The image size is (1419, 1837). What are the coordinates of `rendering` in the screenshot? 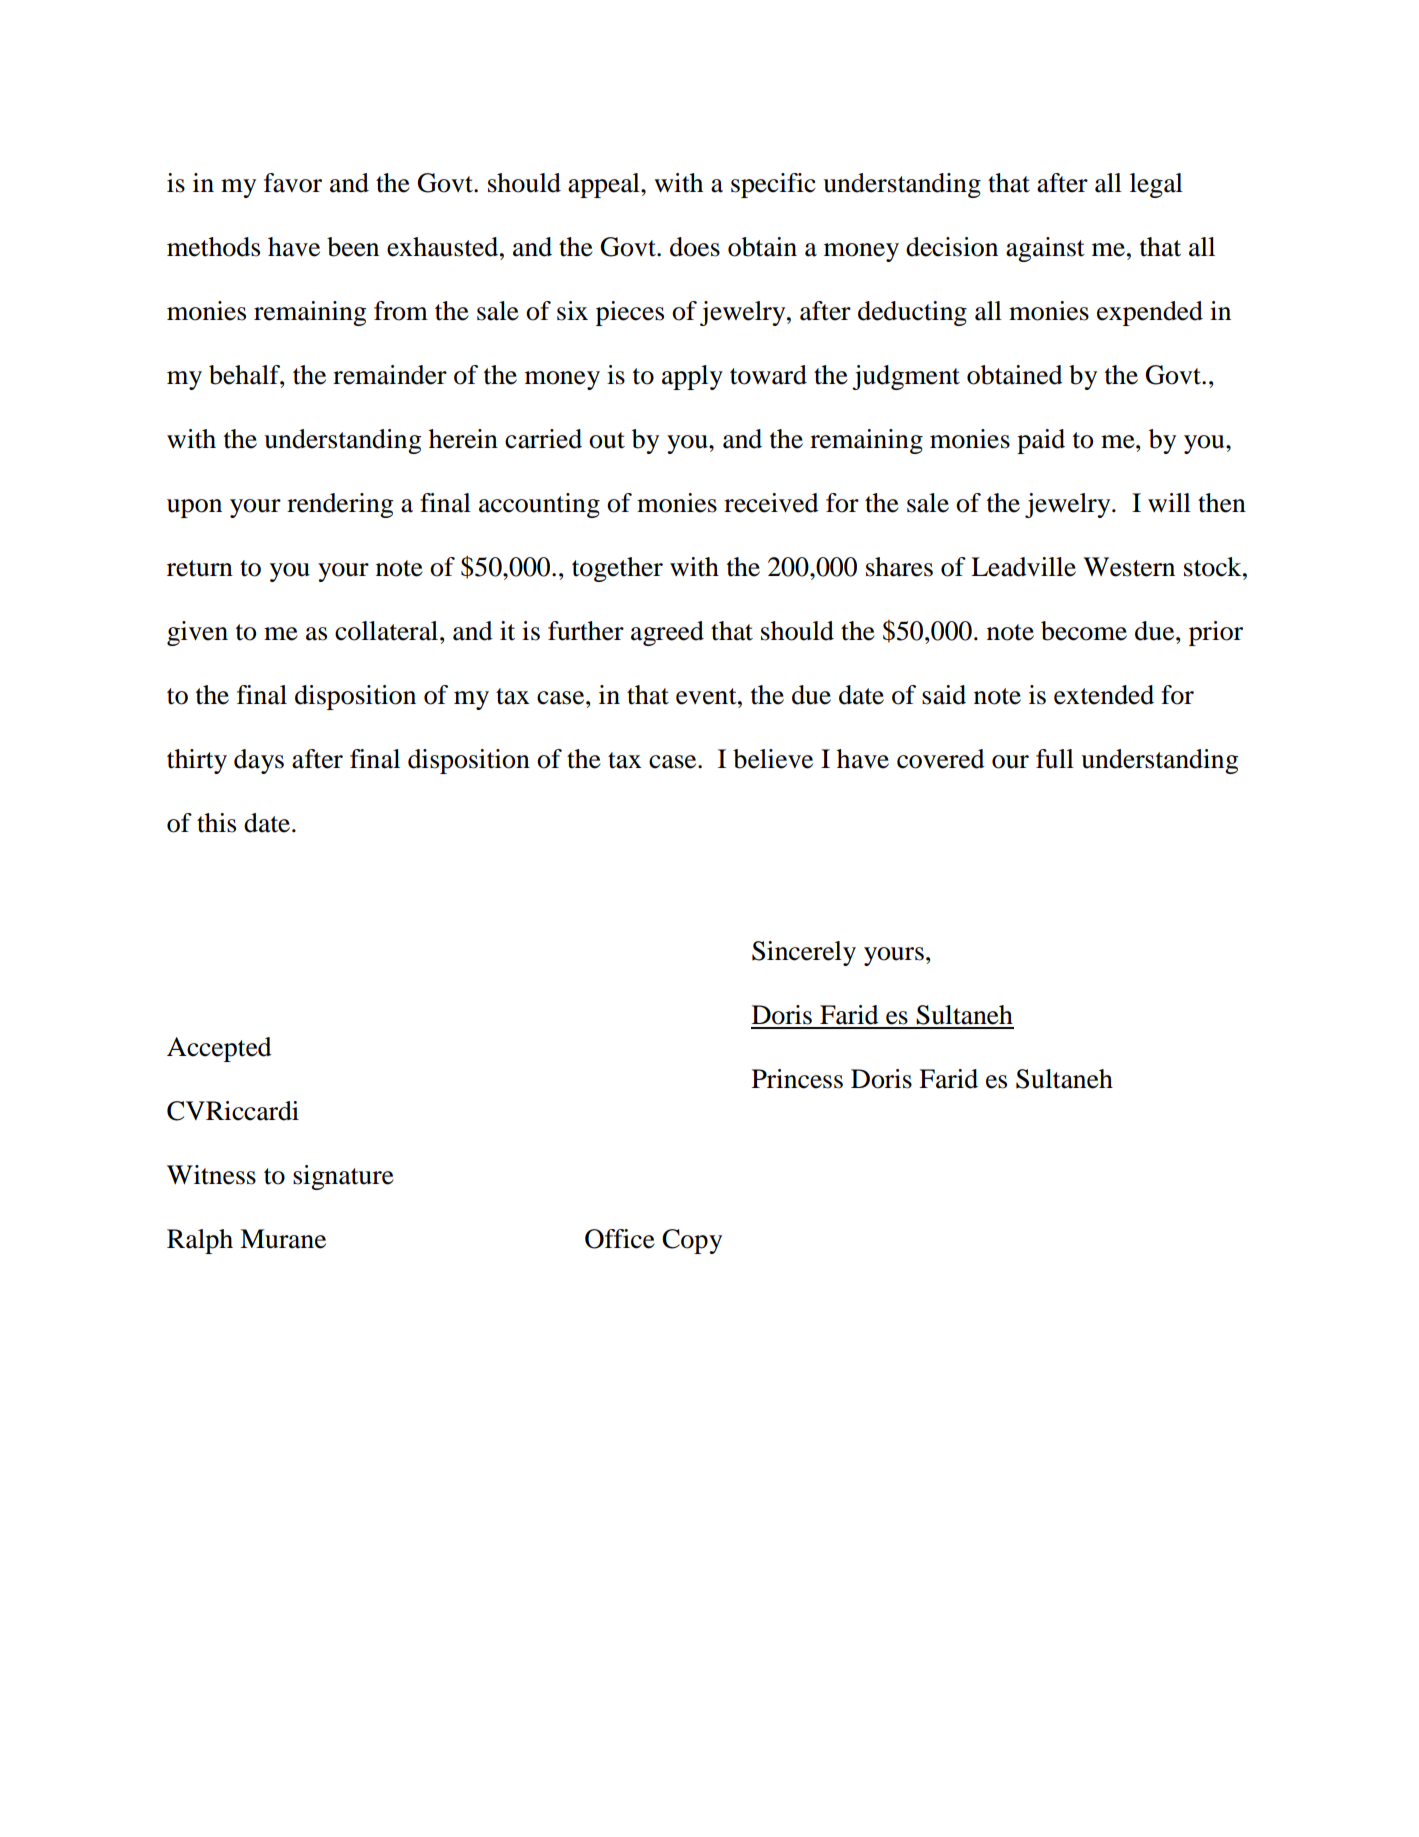 It's located at (340, 505).
